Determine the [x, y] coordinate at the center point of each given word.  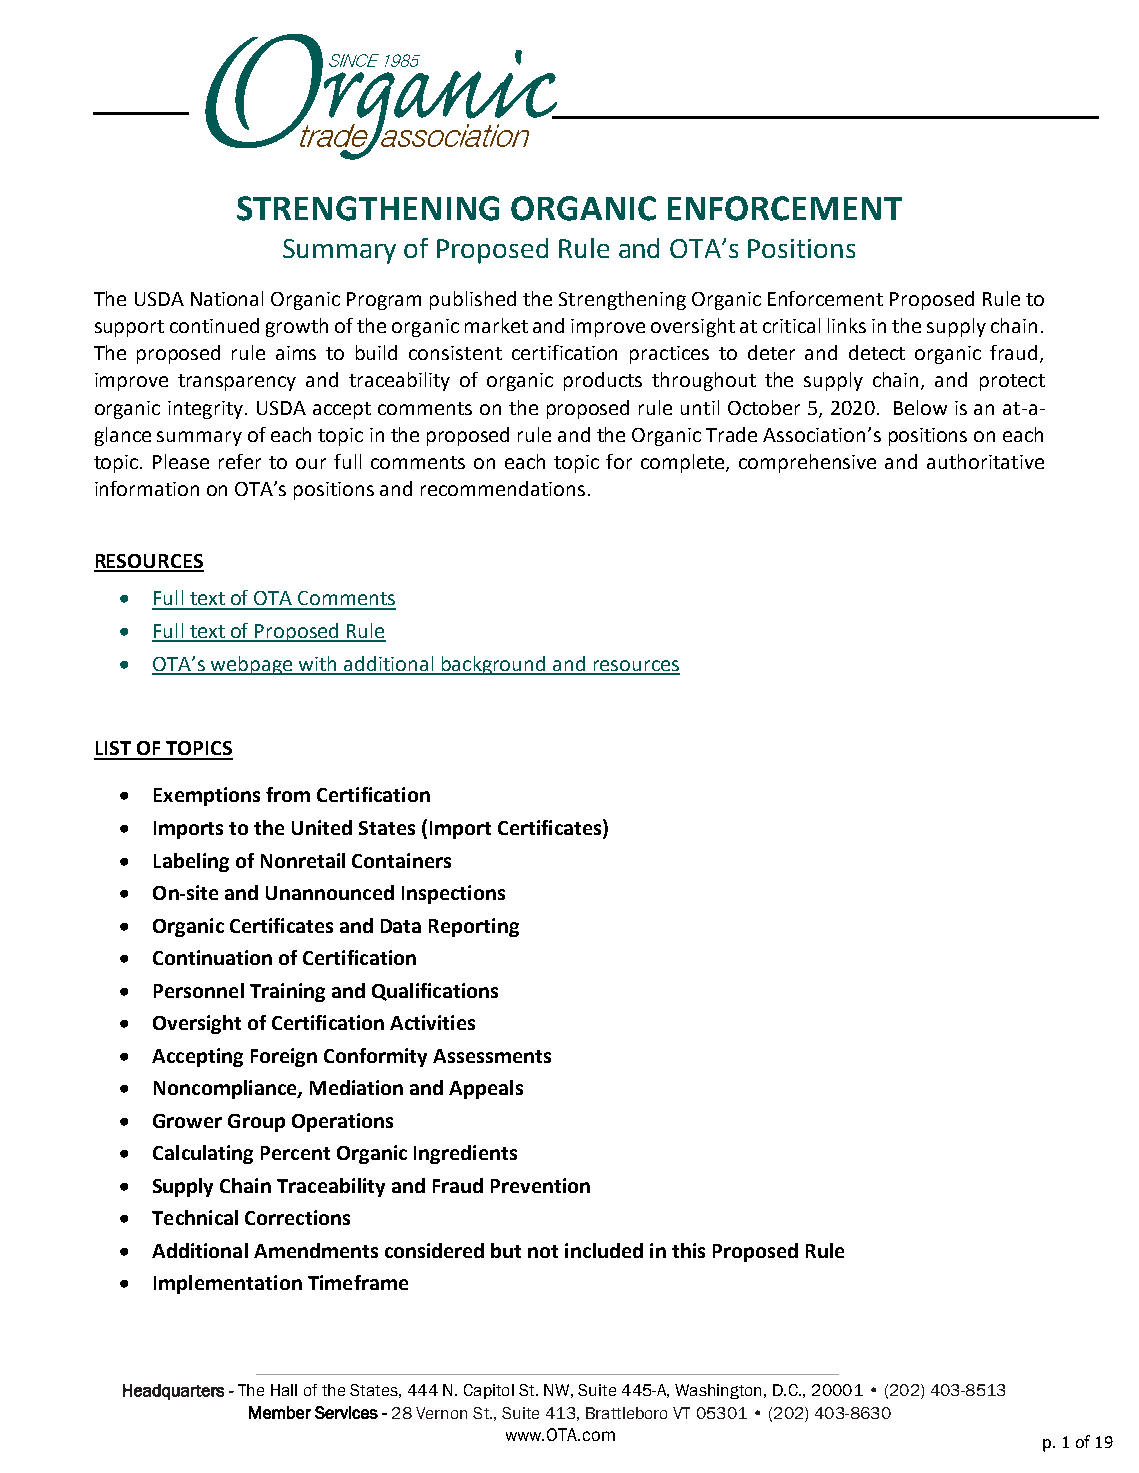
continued [214, 325]
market [496, 325]
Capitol [489, 1391]
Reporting [474, 927]
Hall [284, 1390]
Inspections [453, 894]
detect [877, 352]
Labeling [191, 862]
